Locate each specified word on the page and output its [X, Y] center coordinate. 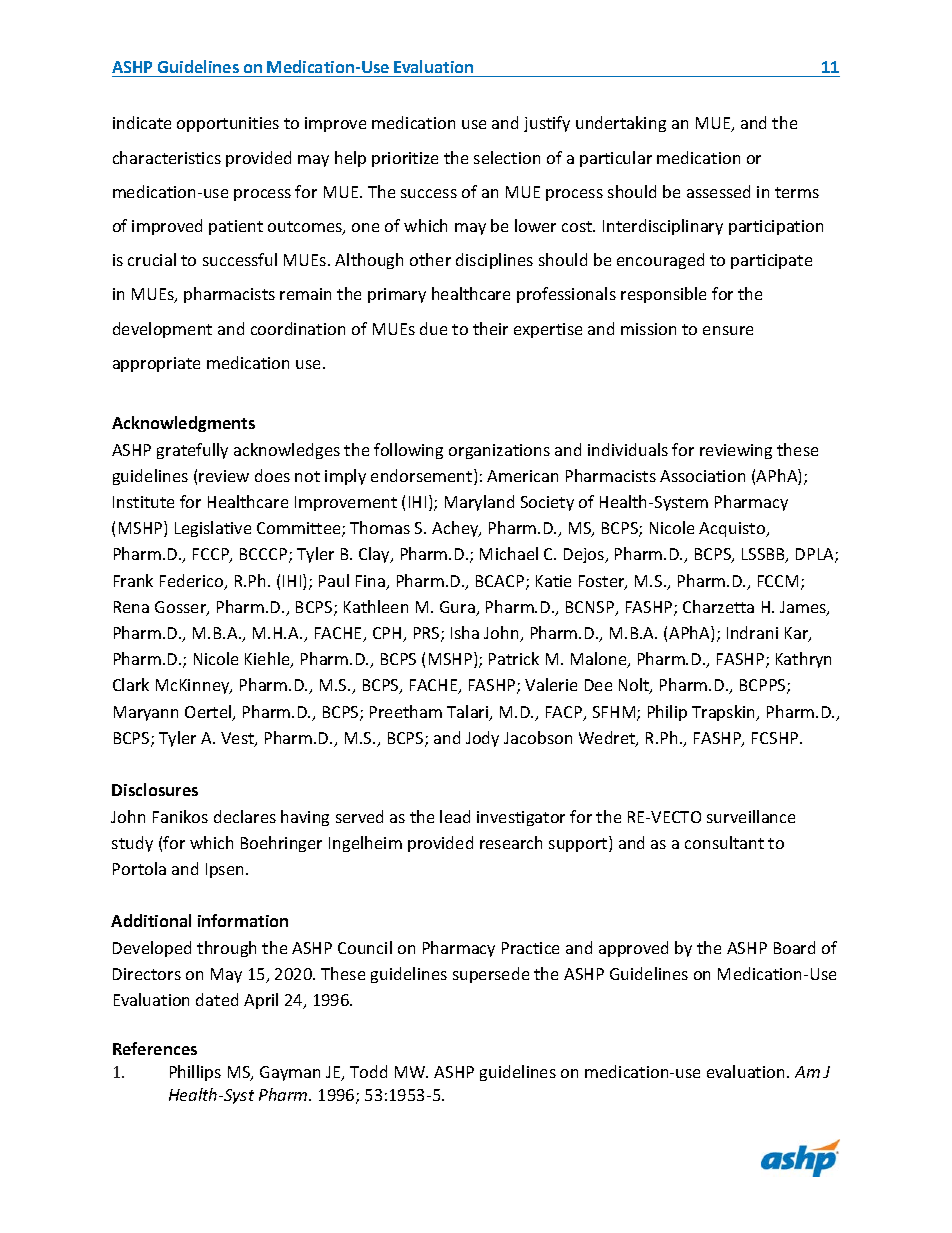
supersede [491, 975]
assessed [718, 191]
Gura [458, 608]
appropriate [156, 364]
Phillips [195, 1073]
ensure [728, 330]
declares [245, 816]
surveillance [751, 816]
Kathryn [803, 660]
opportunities [228, 124]
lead [455, 816]
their [490, 328]
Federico [193, 582]
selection [507, 157]
